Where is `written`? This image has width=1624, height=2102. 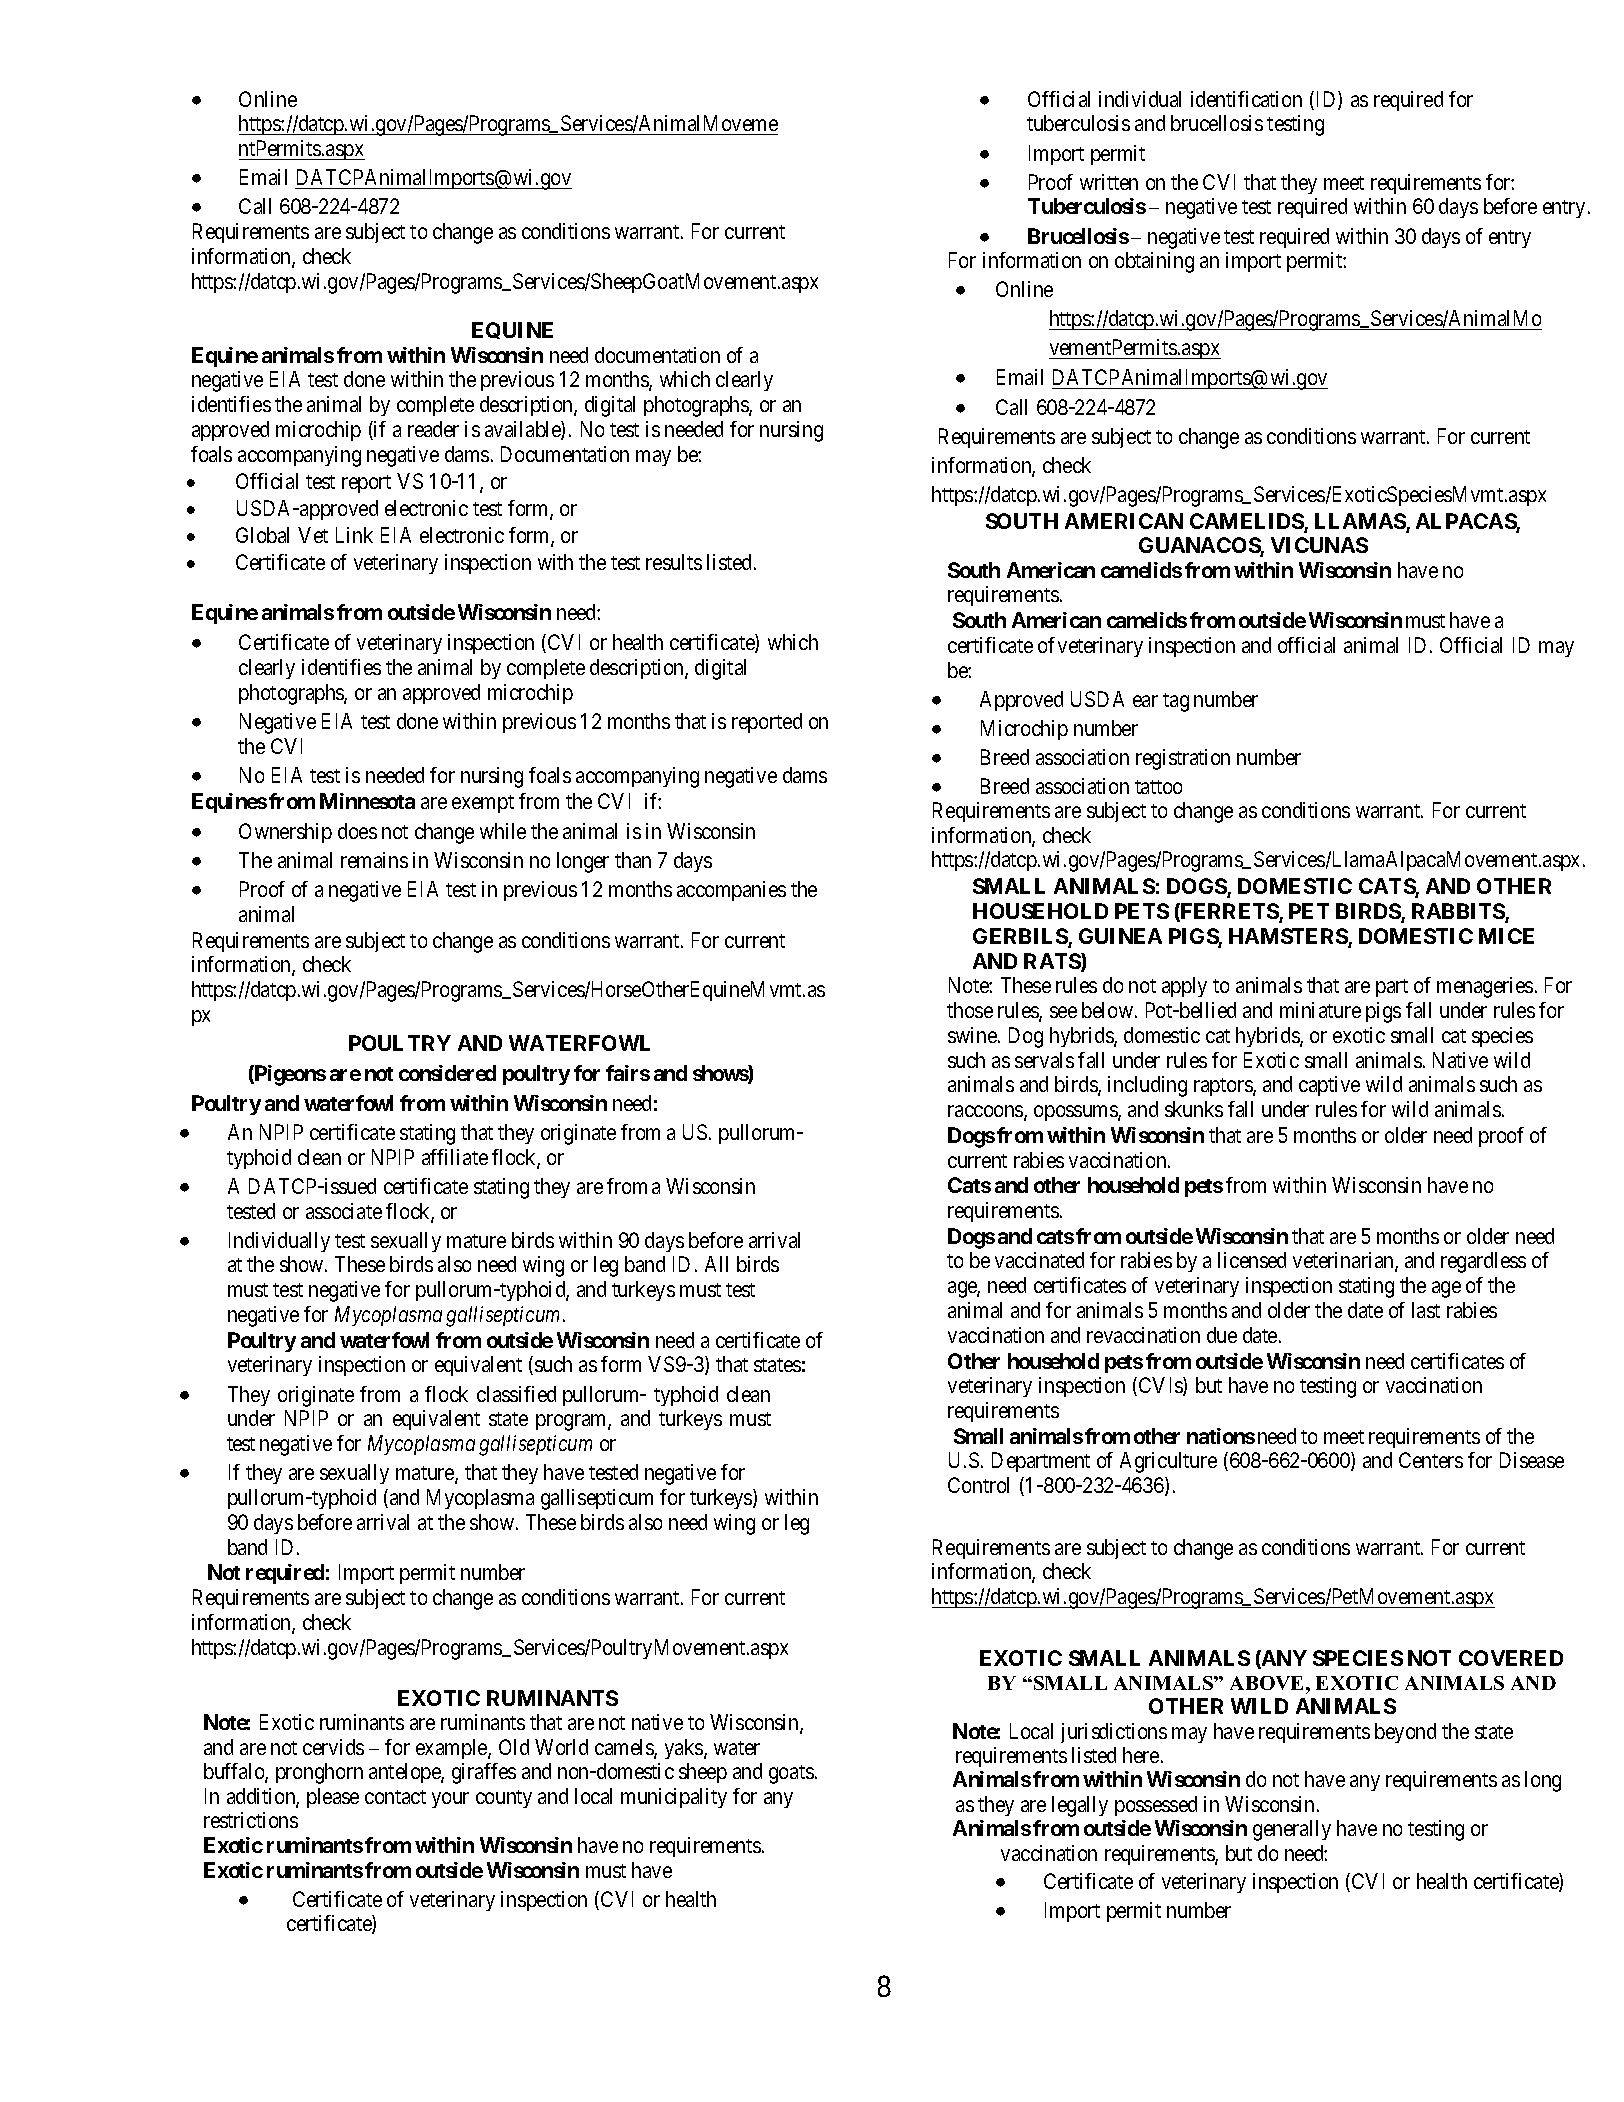
written is located at coordinates (1109, 182).
